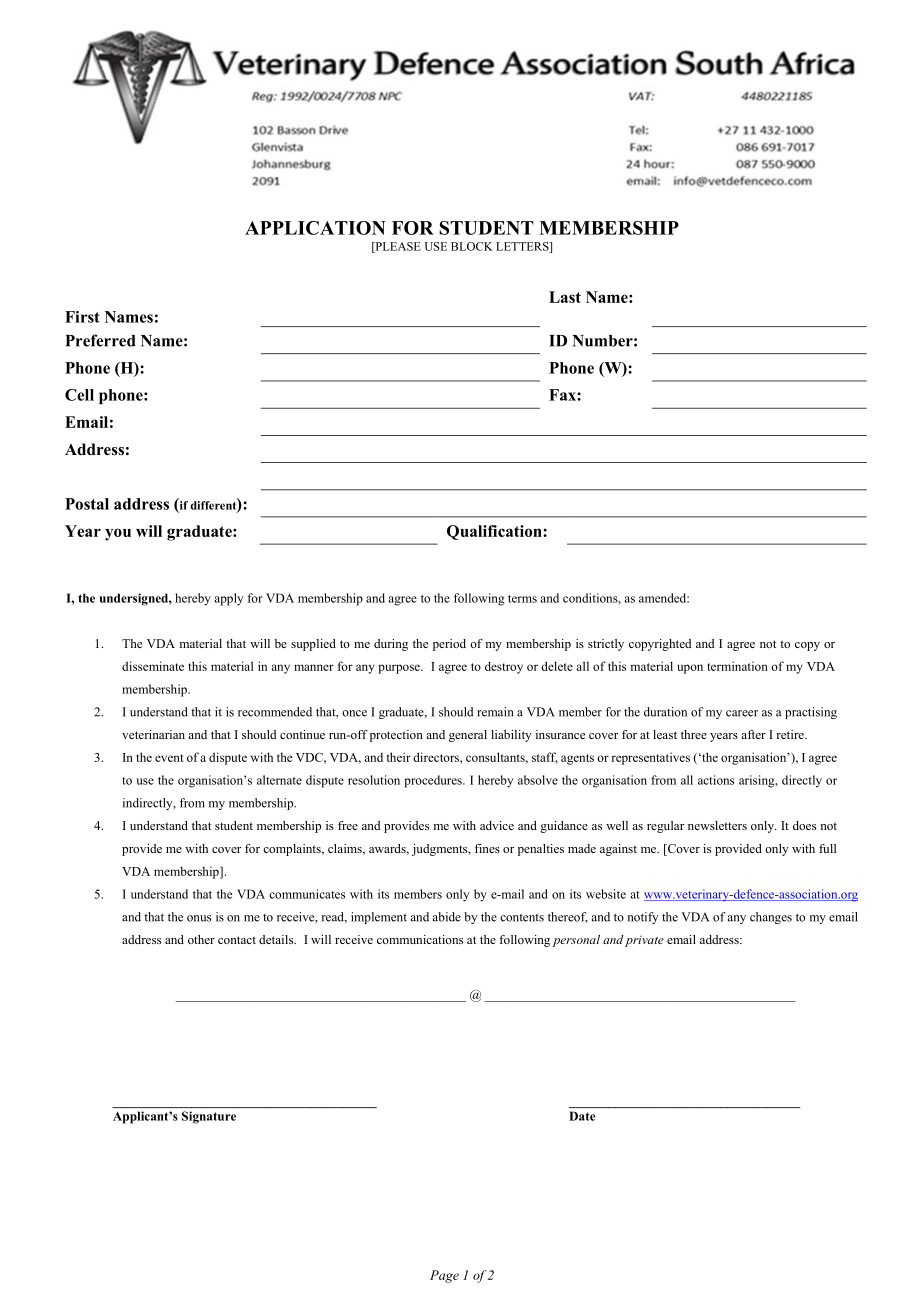 This document has height=1308, width=924. I want to click on First, so click(82, 317).
